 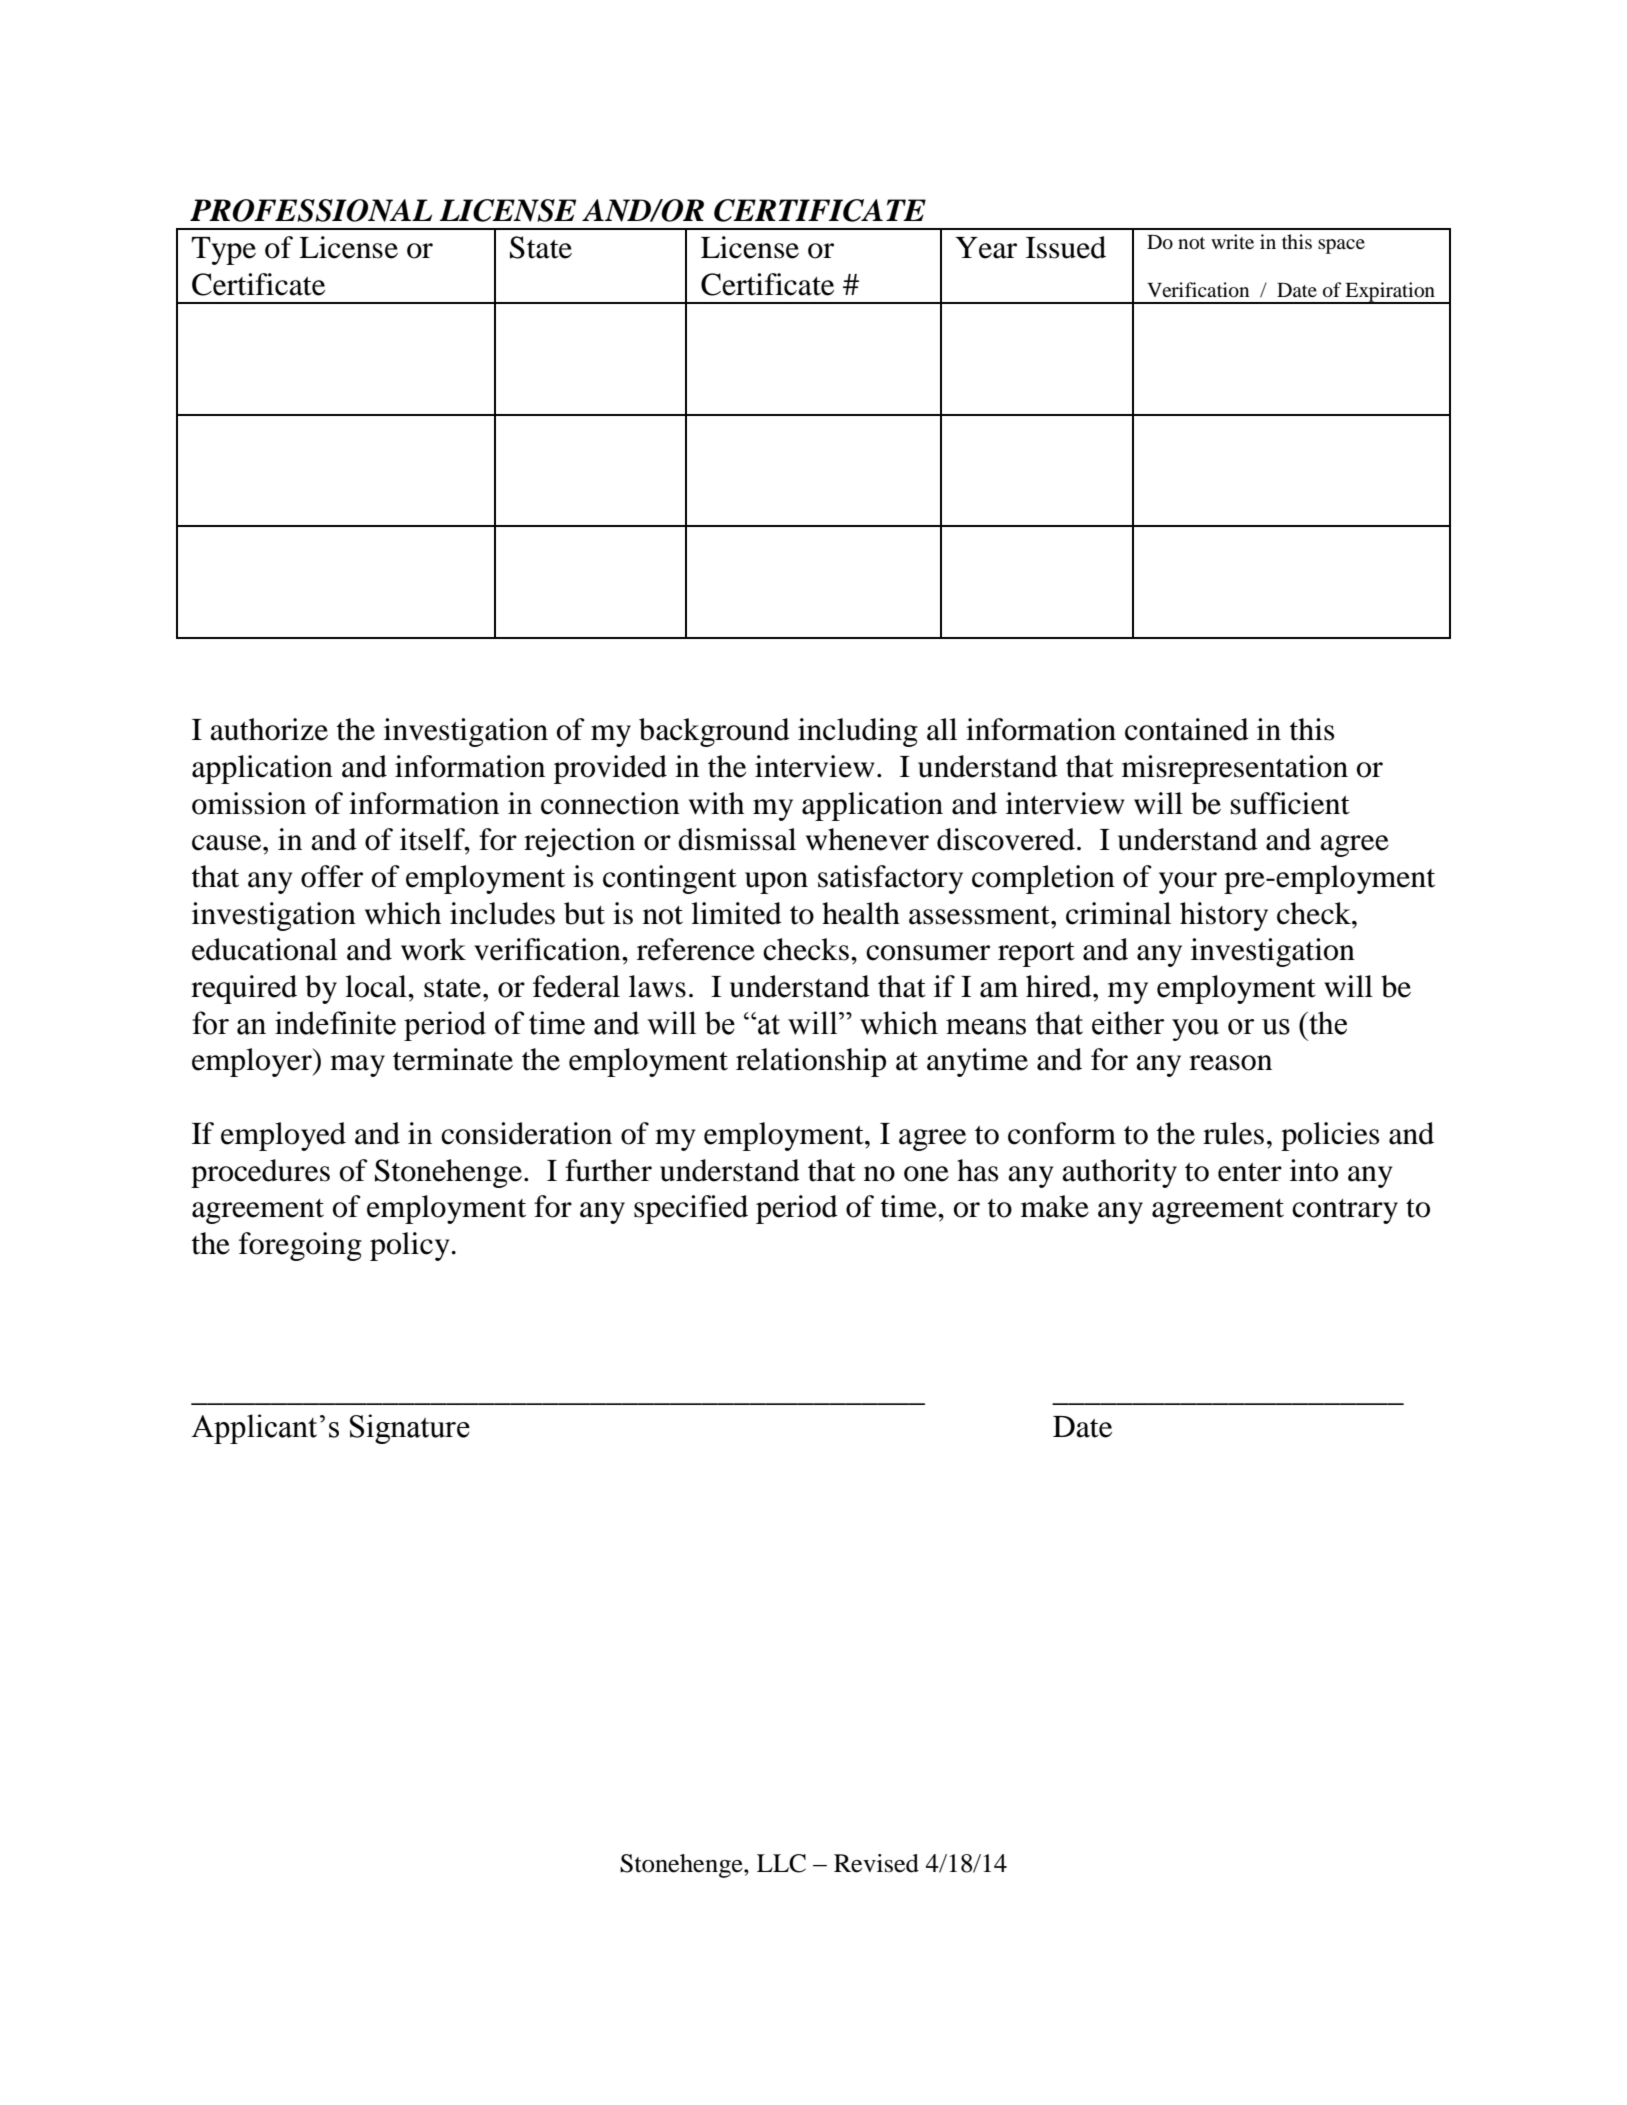 What do you see at coordinates (433, 839) in the screenshot?
I see `itself` at bounding box center [433, 839].
